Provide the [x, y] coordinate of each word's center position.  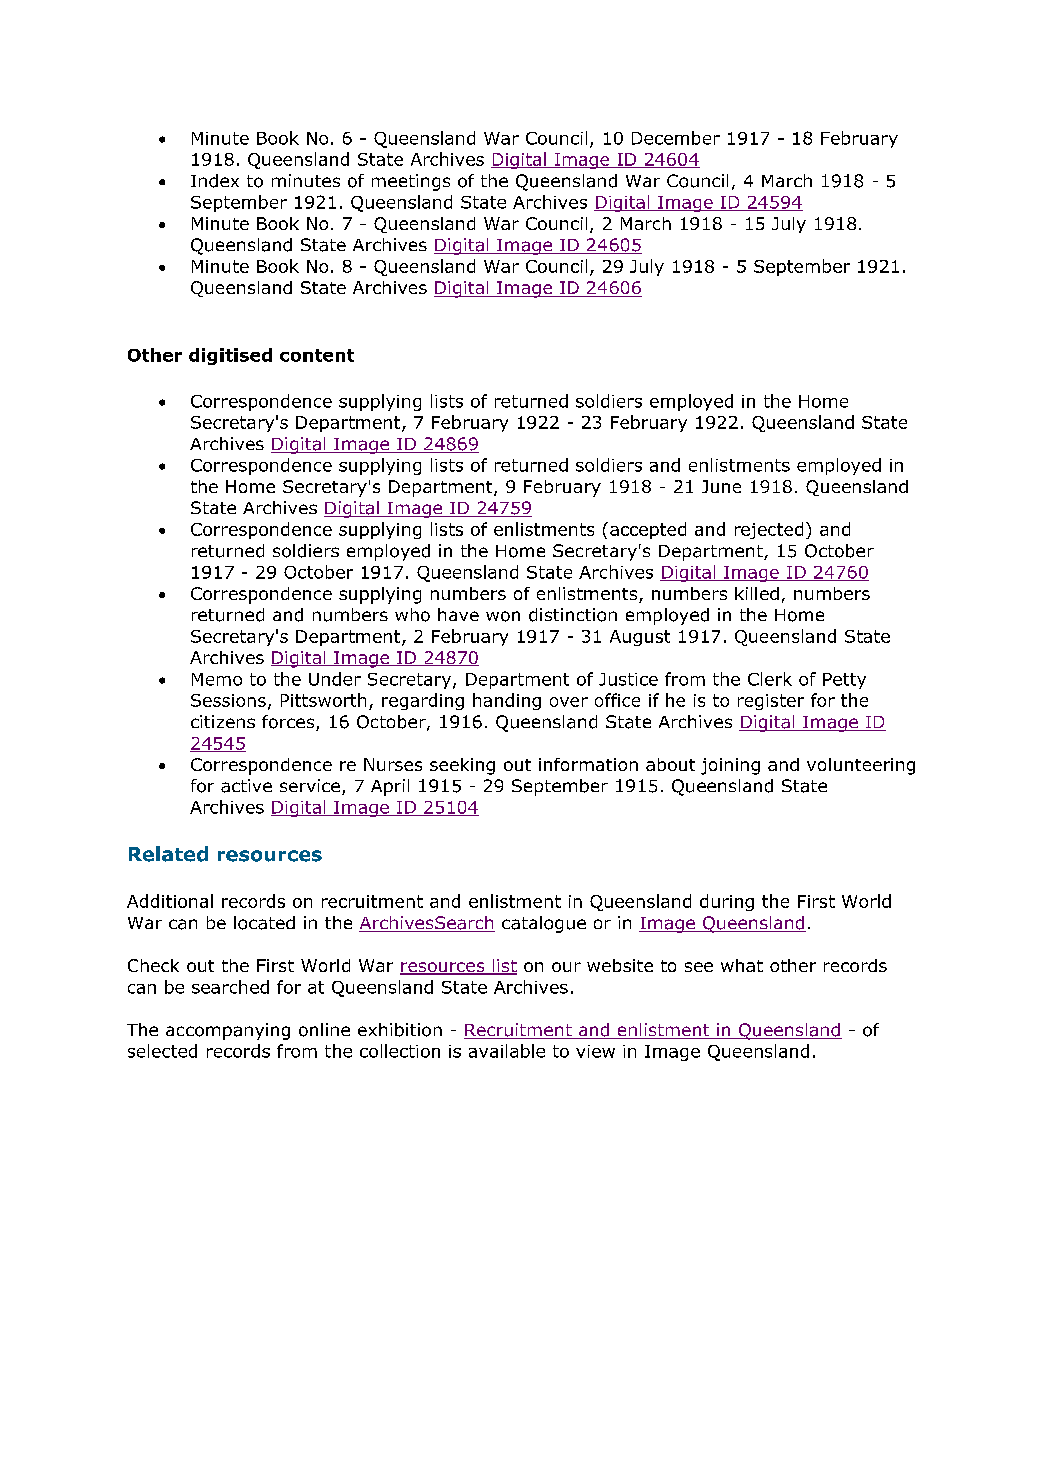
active [246, 786]
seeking [462, 766]
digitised [230, 356]
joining [730, 766]
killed [757, 593]
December [676, 138]
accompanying [228, 1031]
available [507, 1051]
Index [215, 181]
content [317, 355]
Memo [217, 679]
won [503, 616]
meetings [411, 182]
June [721, 486]
